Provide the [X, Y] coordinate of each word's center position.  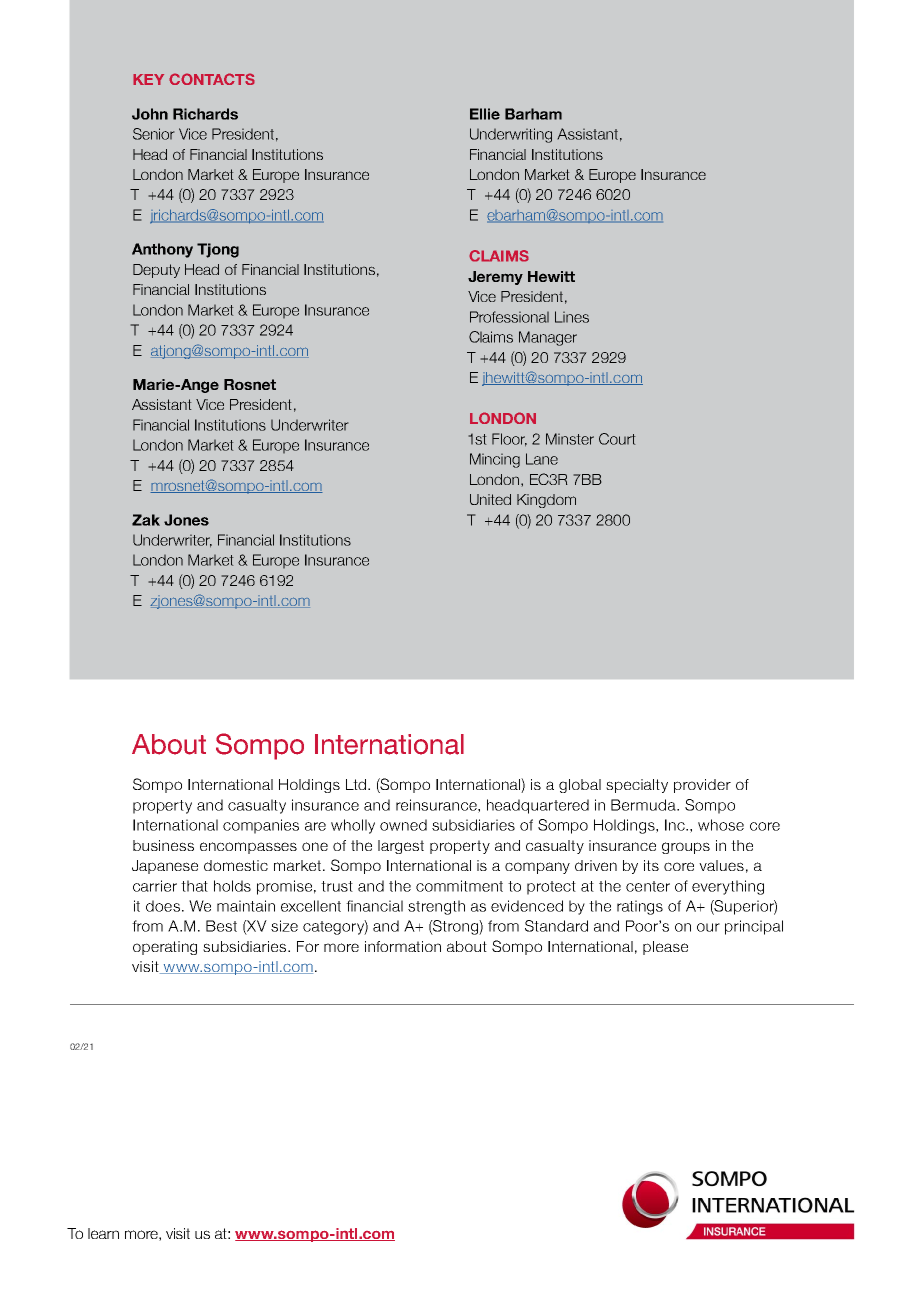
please [665, 948]
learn [103, 1233]
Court [617, 439]
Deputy [156, 271]
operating [165, 948]
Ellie [485, 114]
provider [702, 786]
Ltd [357, 784]
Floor [509, 440]
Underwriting [511, 135]
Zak [146, 520]
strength [436, 907]
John [150, 114]
